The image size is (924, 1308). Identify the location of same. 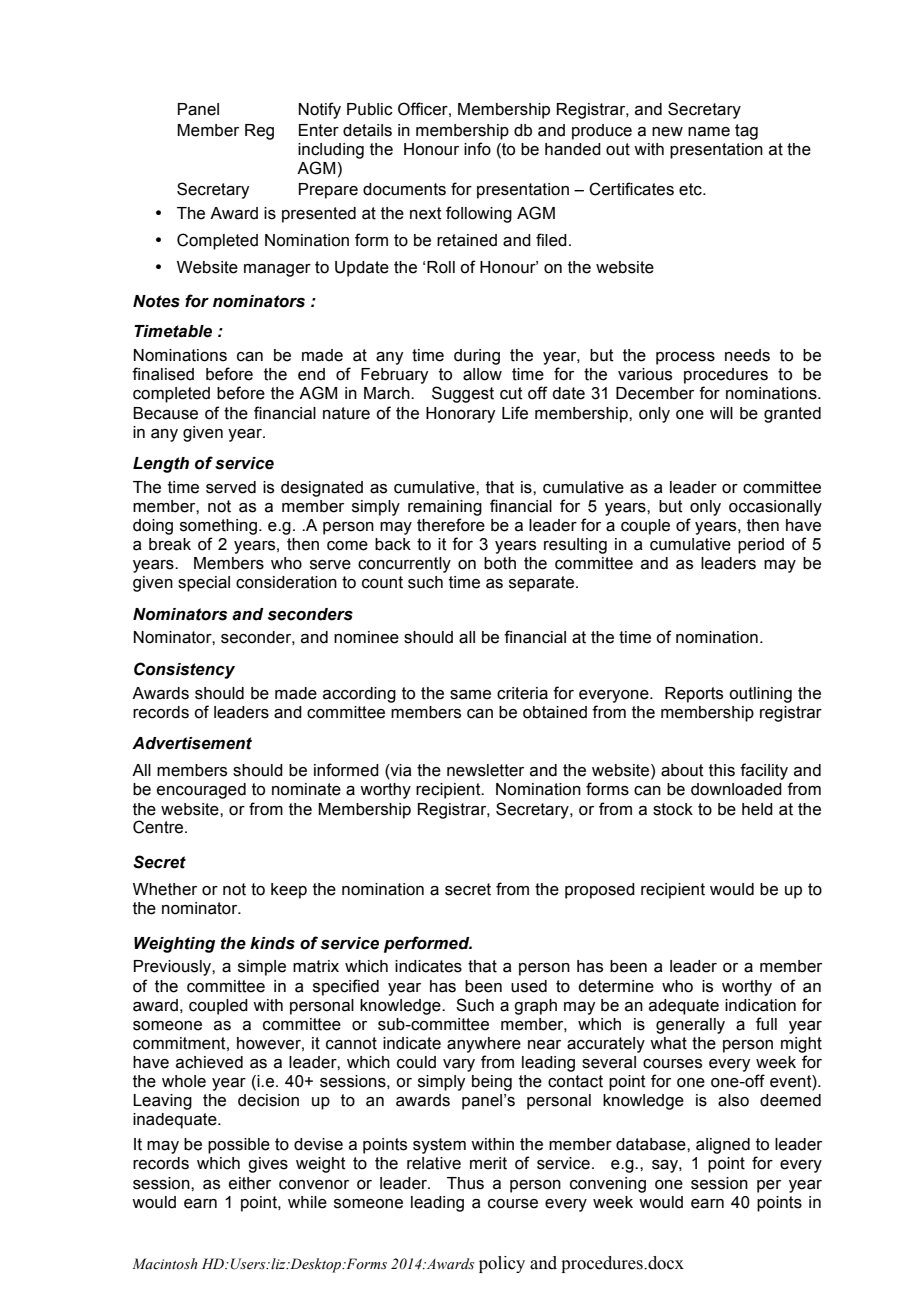
(470, 695).
